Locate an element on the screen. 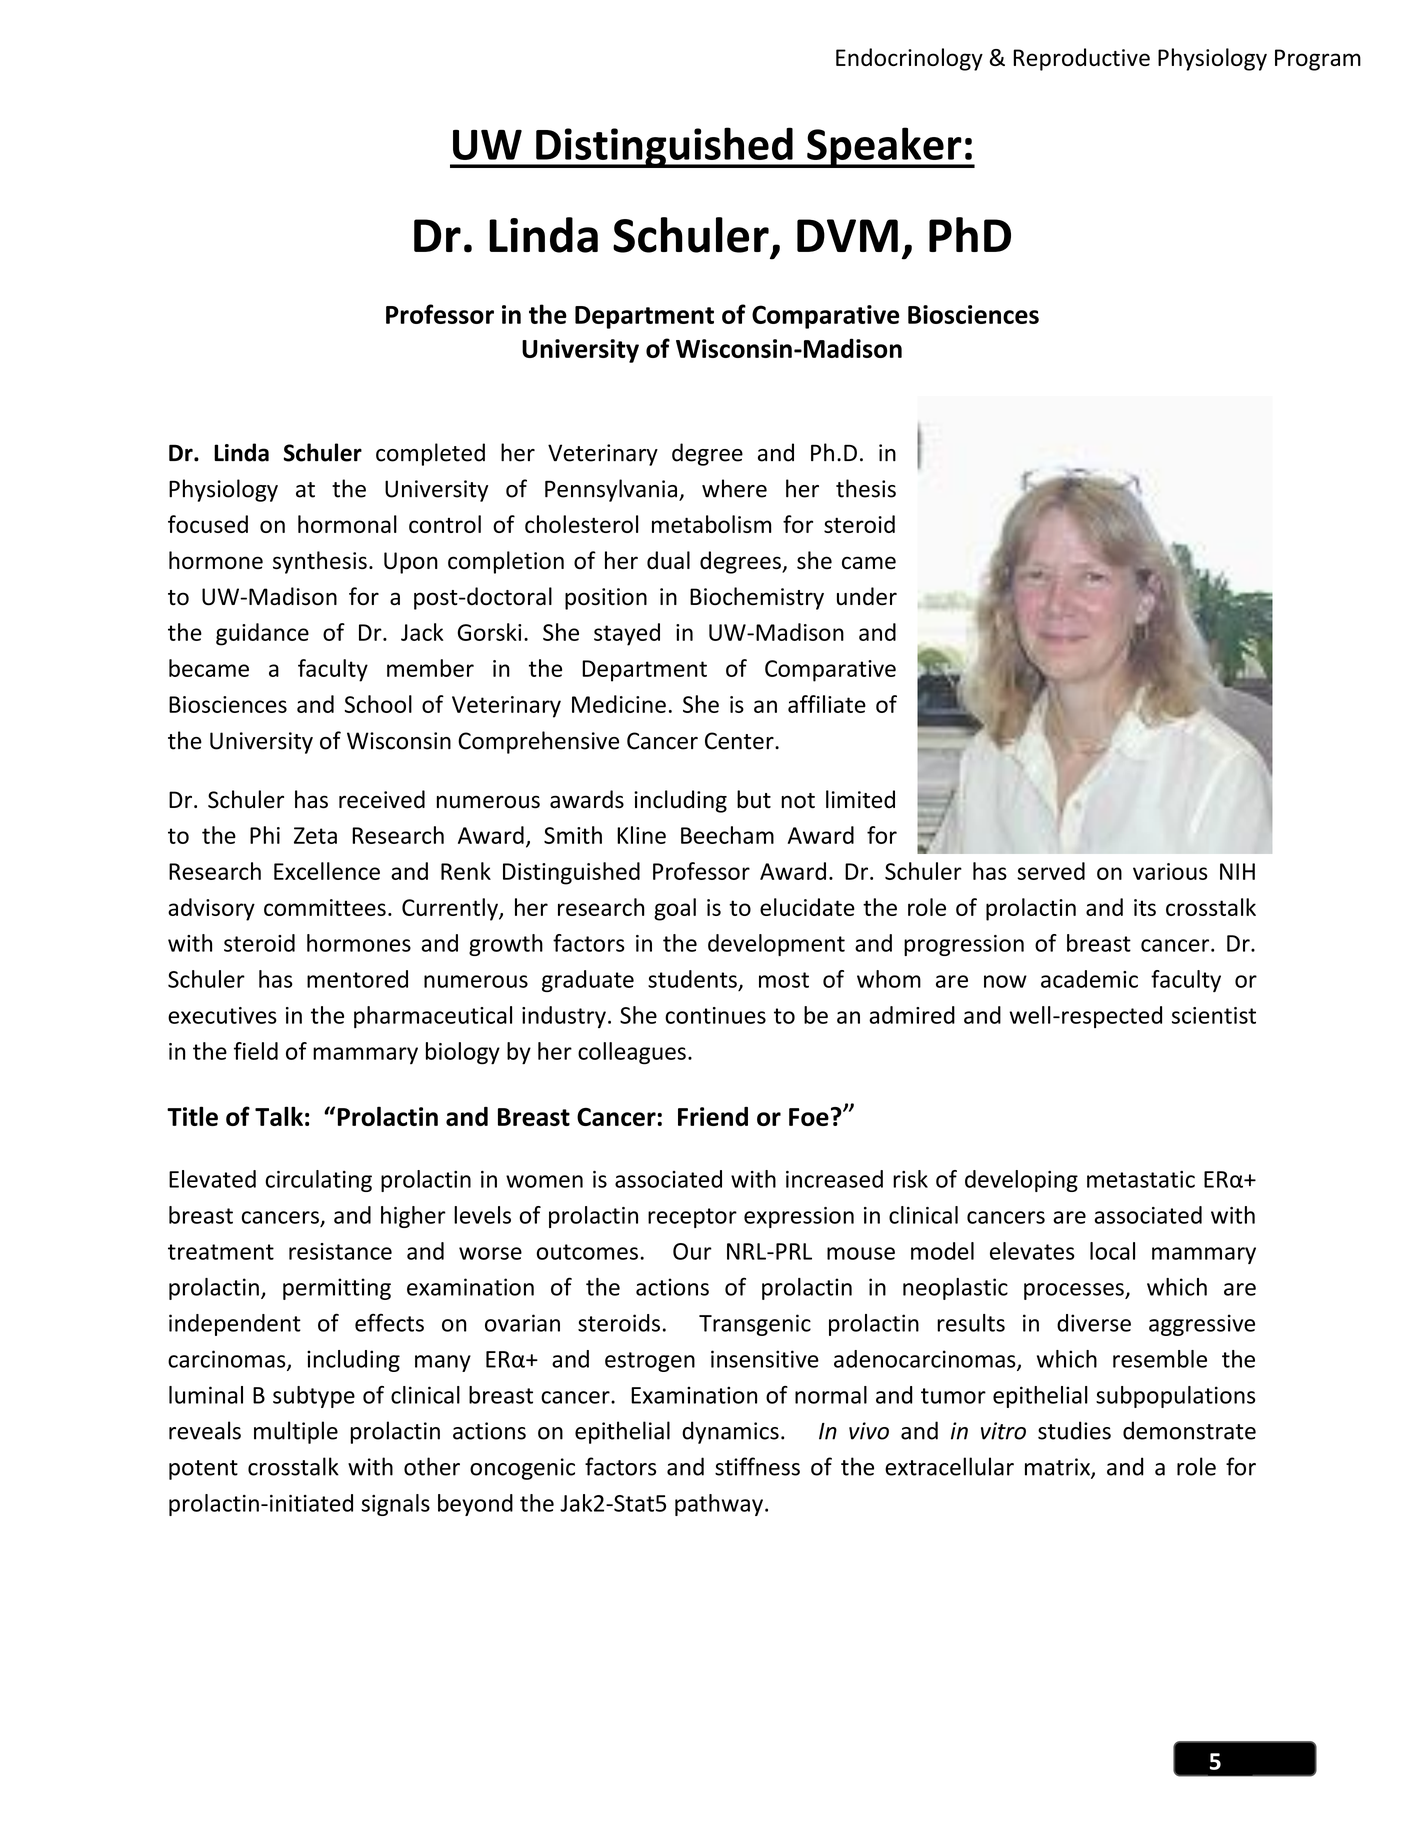 Image resolution: width=1424 pixels, height=1843 pixels. scientist is located at coordinates (1214, 1015).
